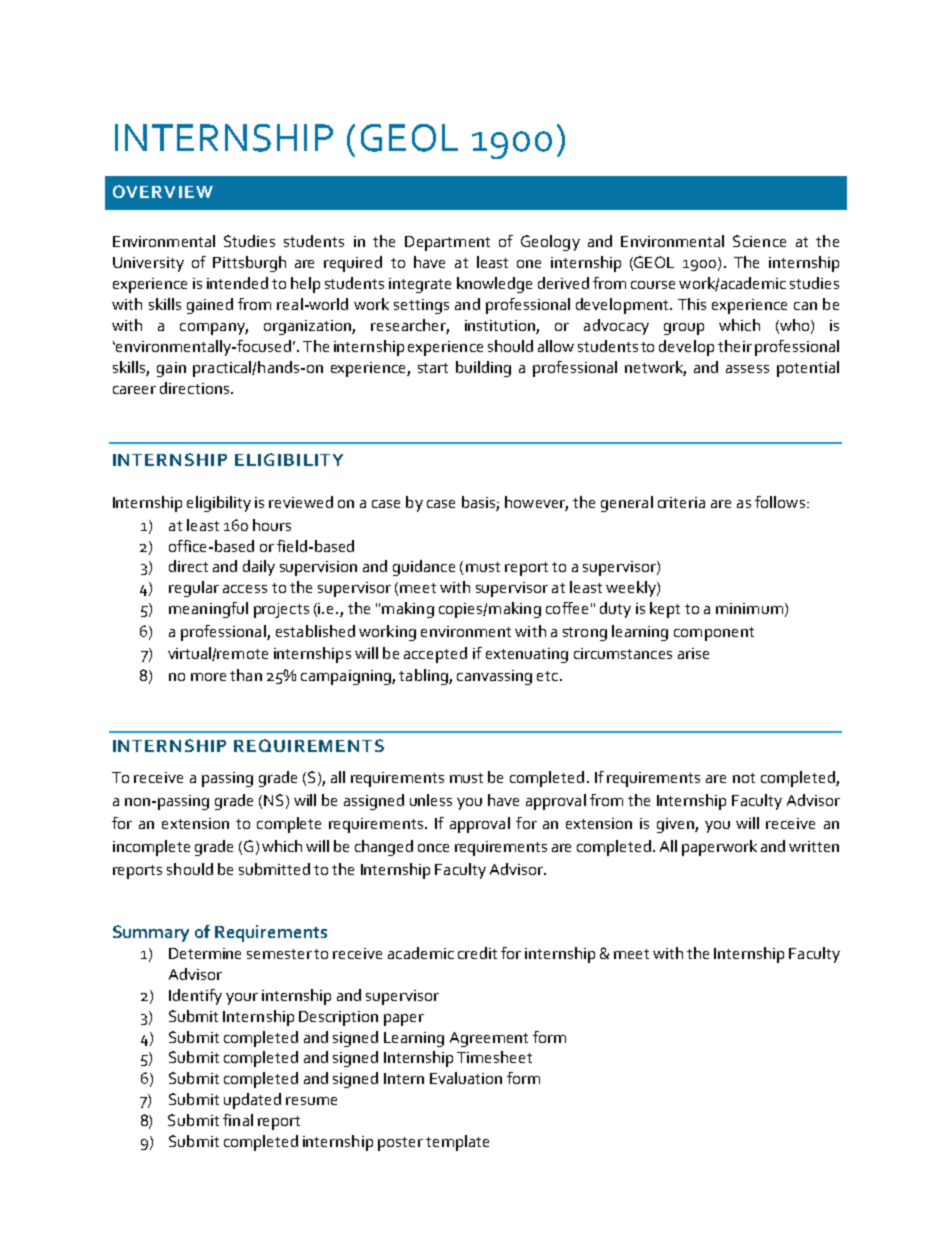 The height and width of the screenshot is (1233, 952). Describe the element at coordinates (494, 677) in the screenshot. I see `canvassing` at that location.
